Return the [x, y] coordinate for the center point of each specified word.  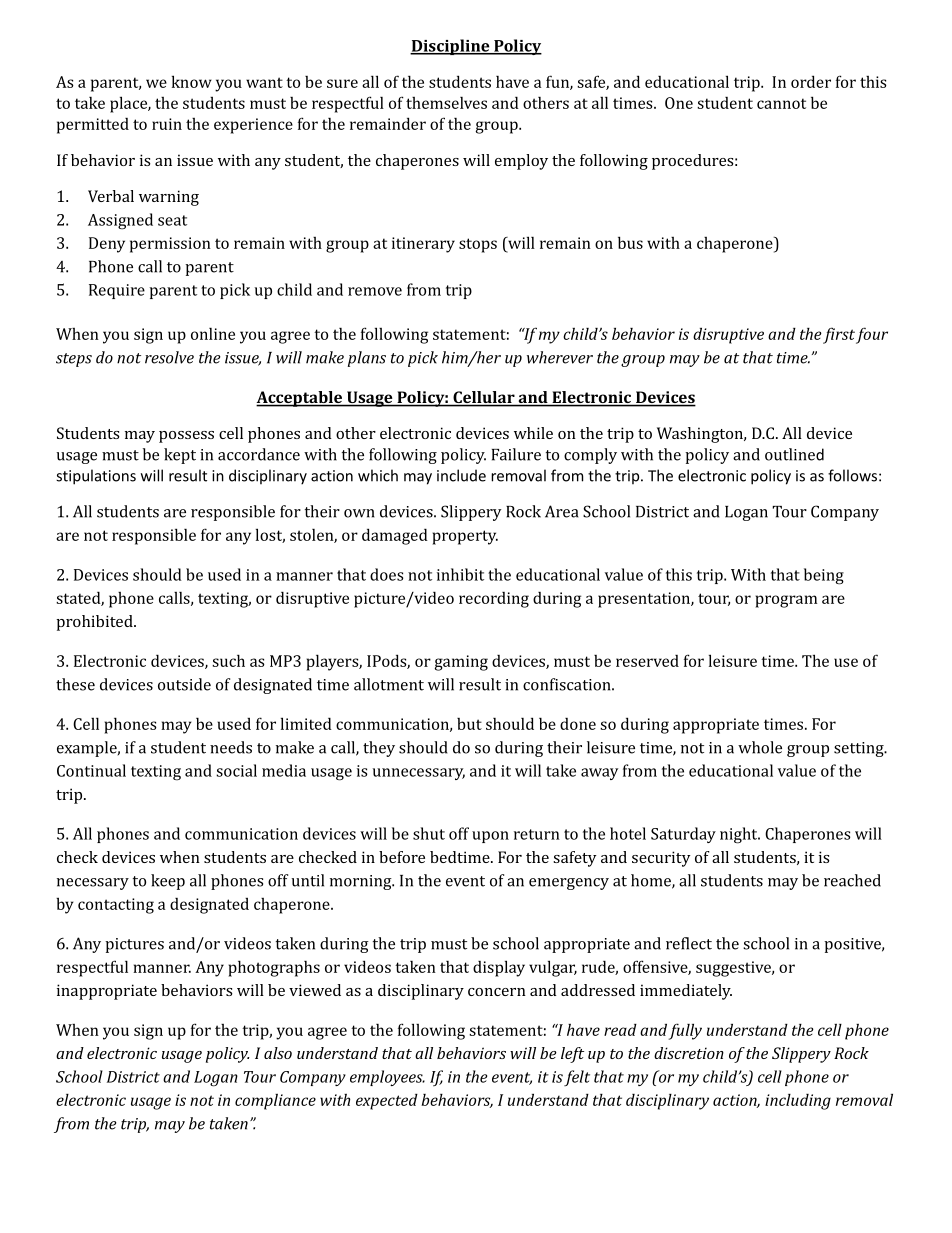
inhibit [460, 574]
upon [490, 837]
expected [387, 1102]
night [740, 835]
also [278, 1053]
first [839, 335]
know [192, 81]
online [213, 333]
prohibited [95, 623]
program [786, 601]
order [811, 81]
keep [168, 882]
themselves [446, 102]
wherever [560, 357]
